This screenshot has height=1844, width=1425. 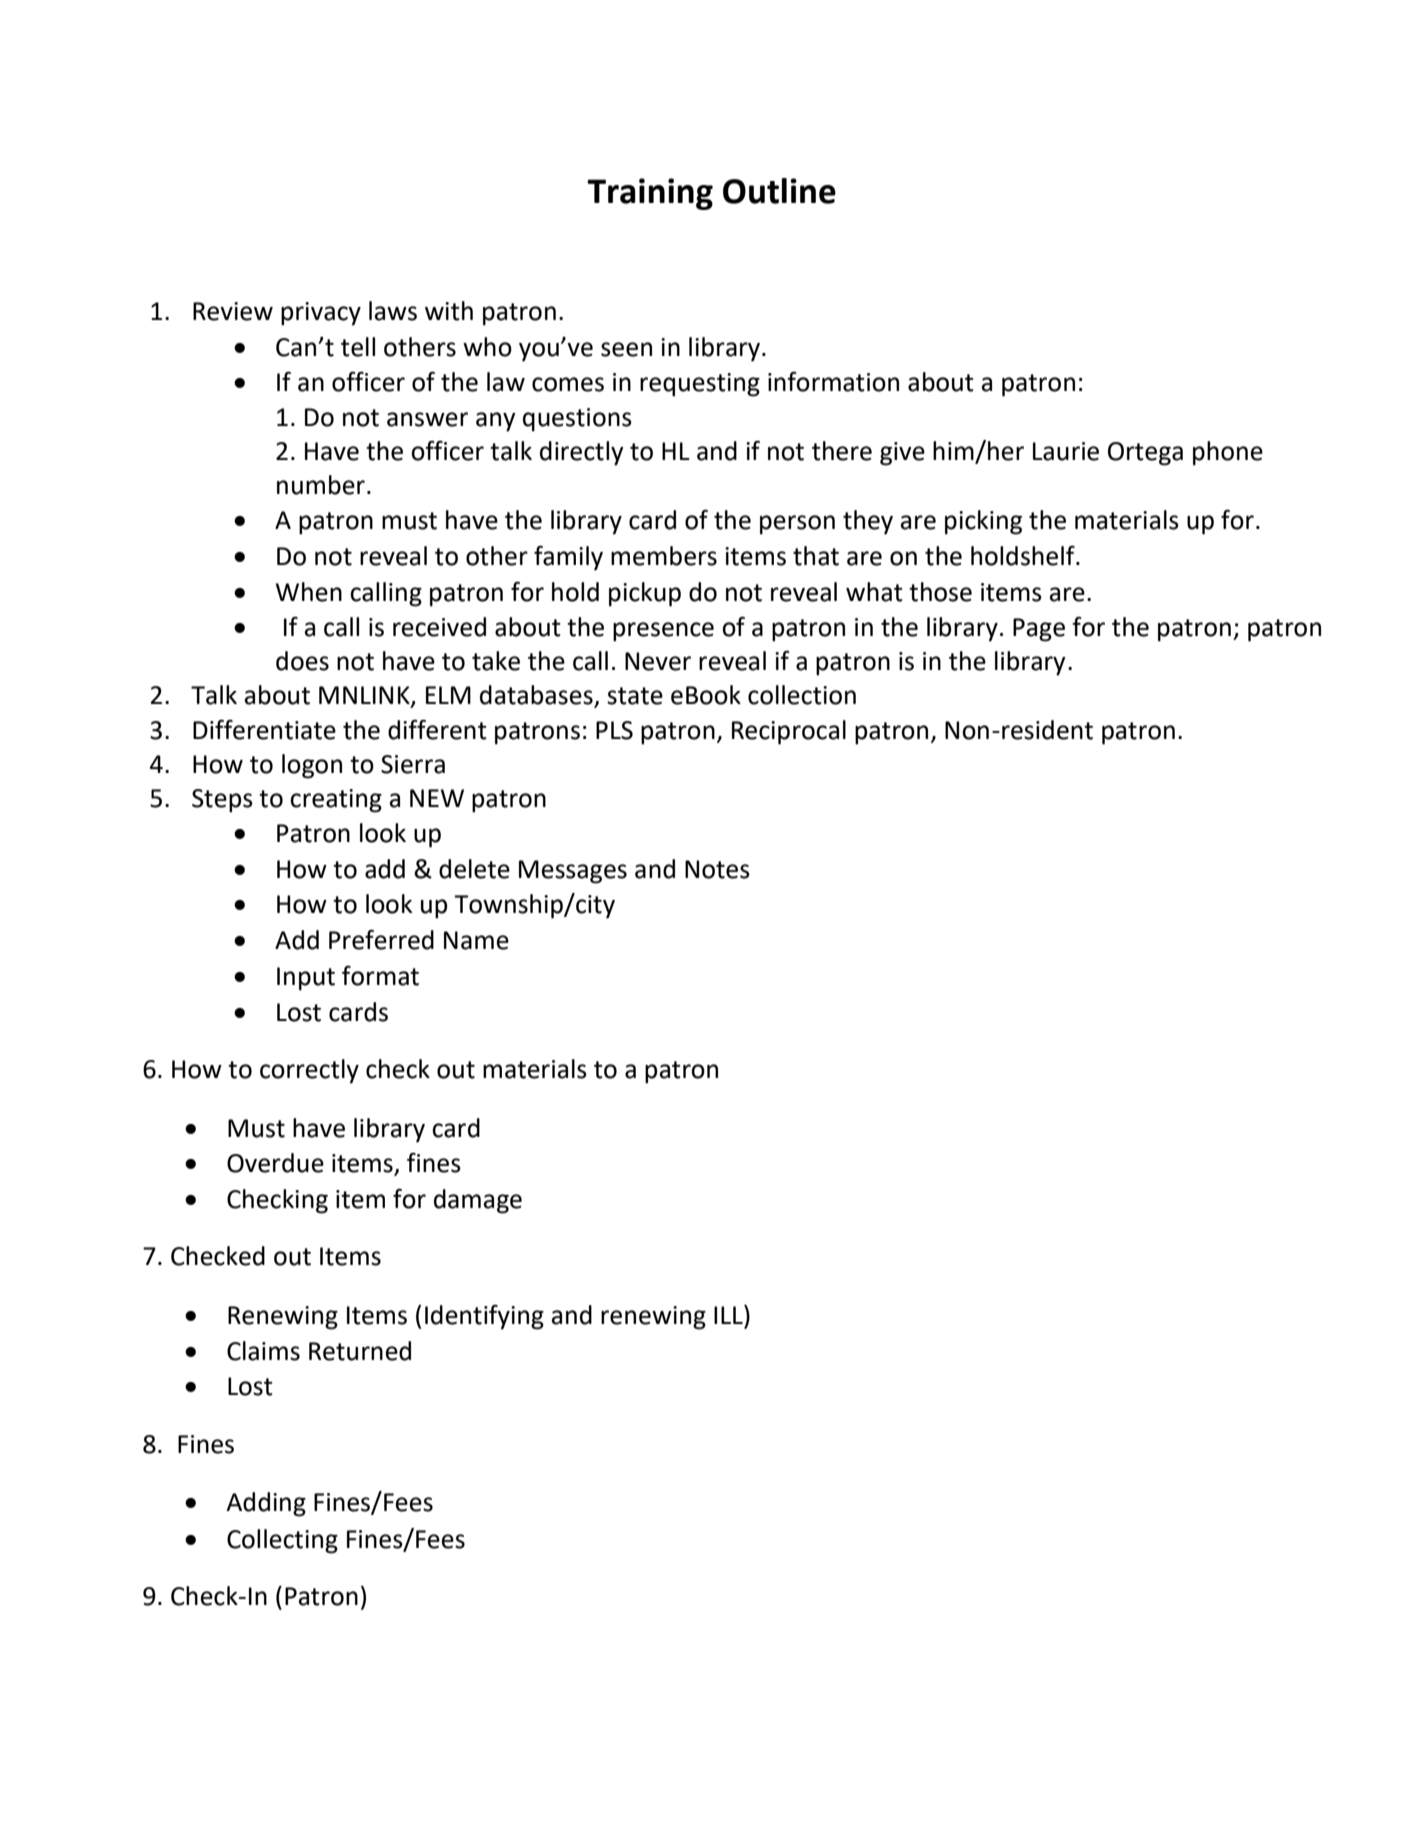 I want to click on Notes, so click(x=717, y=869).
